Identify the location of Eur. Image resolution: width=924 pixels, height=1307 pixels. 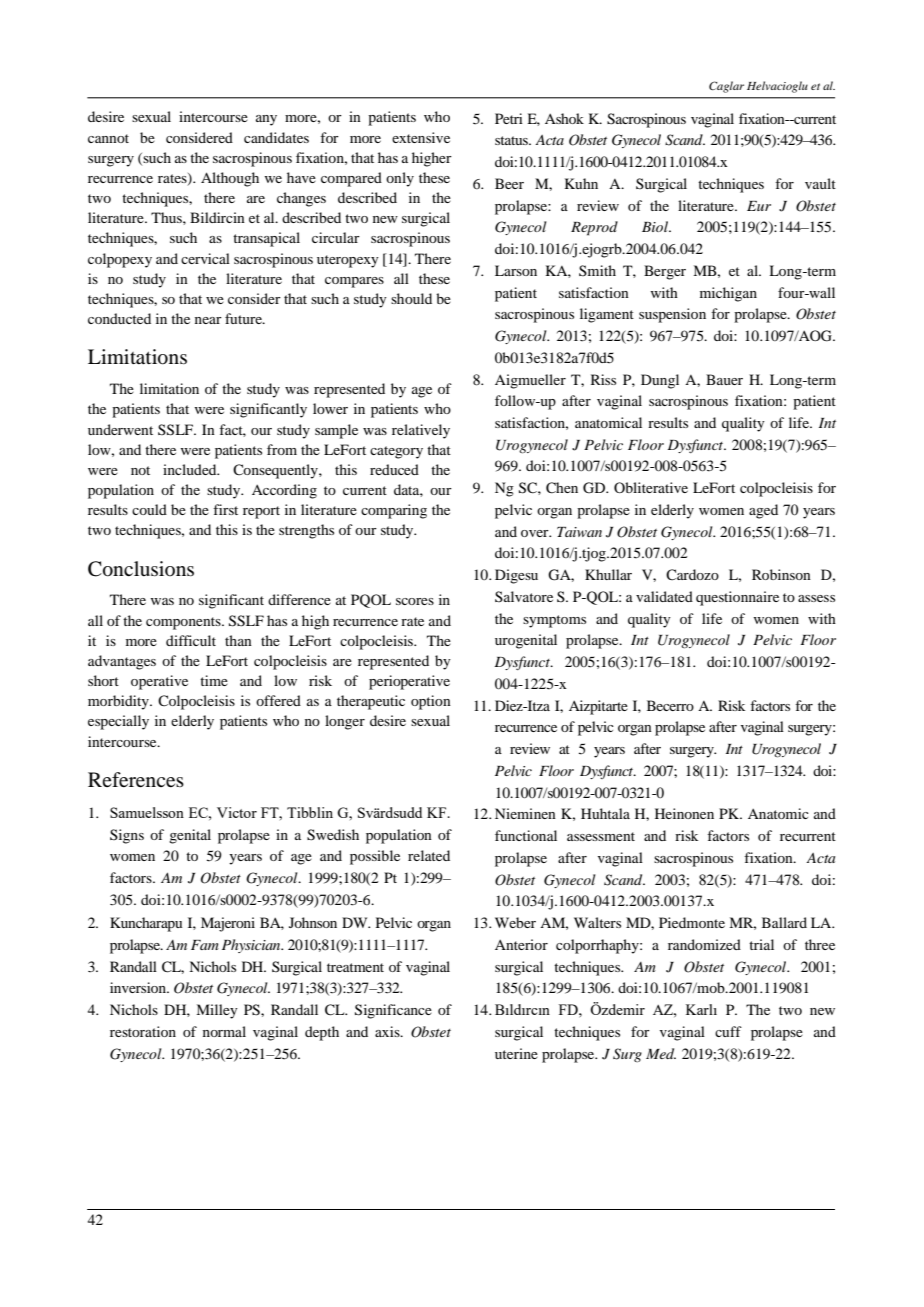
(759, 206).
